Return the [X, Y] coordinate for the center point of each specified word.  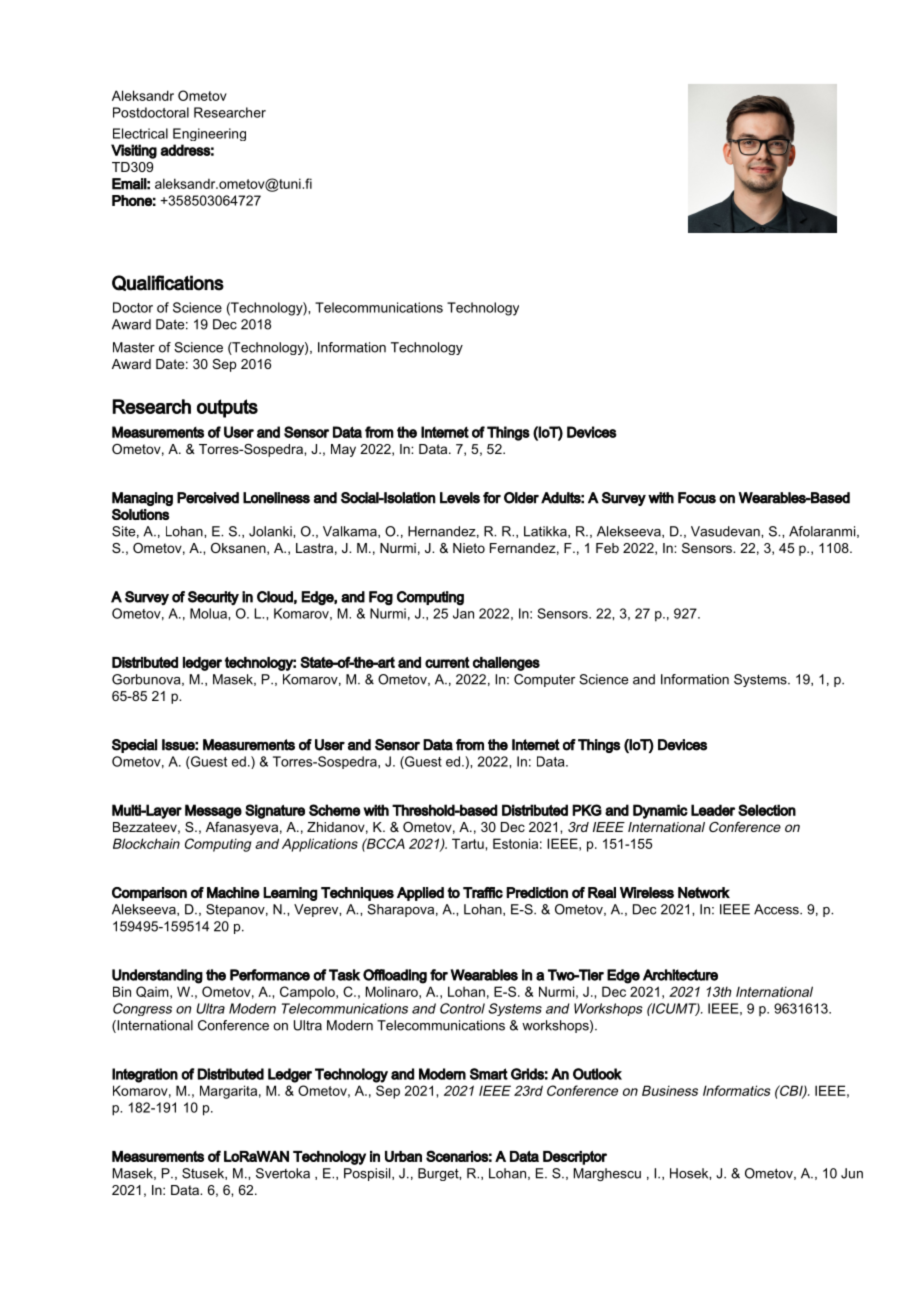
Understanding [157, 976]
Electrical [140, 133]
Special [134, 746]
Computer [544, 680]
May [343, 450]
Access [777, 909]
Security [213, 598]
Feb [607, 548]
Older [521, 498]
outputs [227, 408]
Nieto [469, 548]
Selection [767, 810]
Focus [697, 498]
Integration [145, 1075]
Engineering [209, 134]
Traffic [483, 893]
